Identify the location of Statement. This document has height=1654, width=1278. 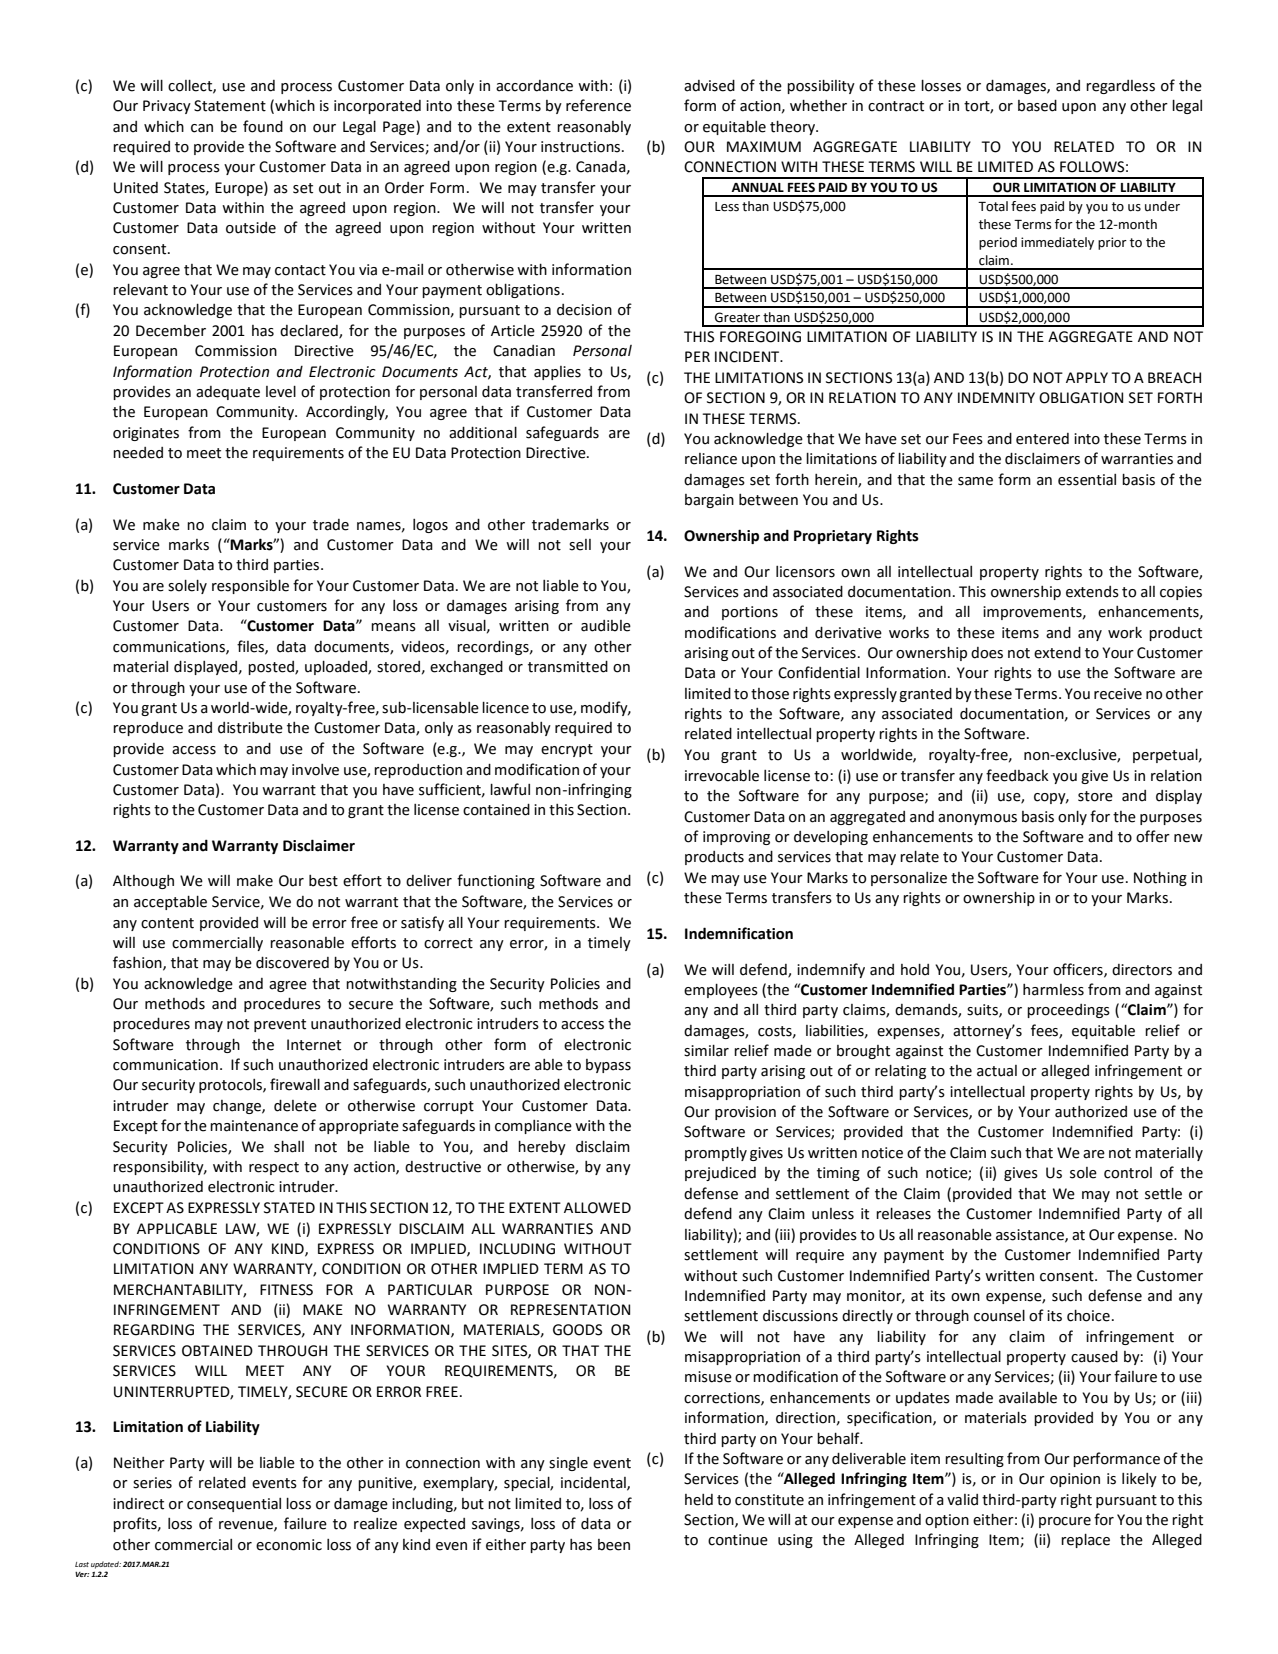
(230, 106).
